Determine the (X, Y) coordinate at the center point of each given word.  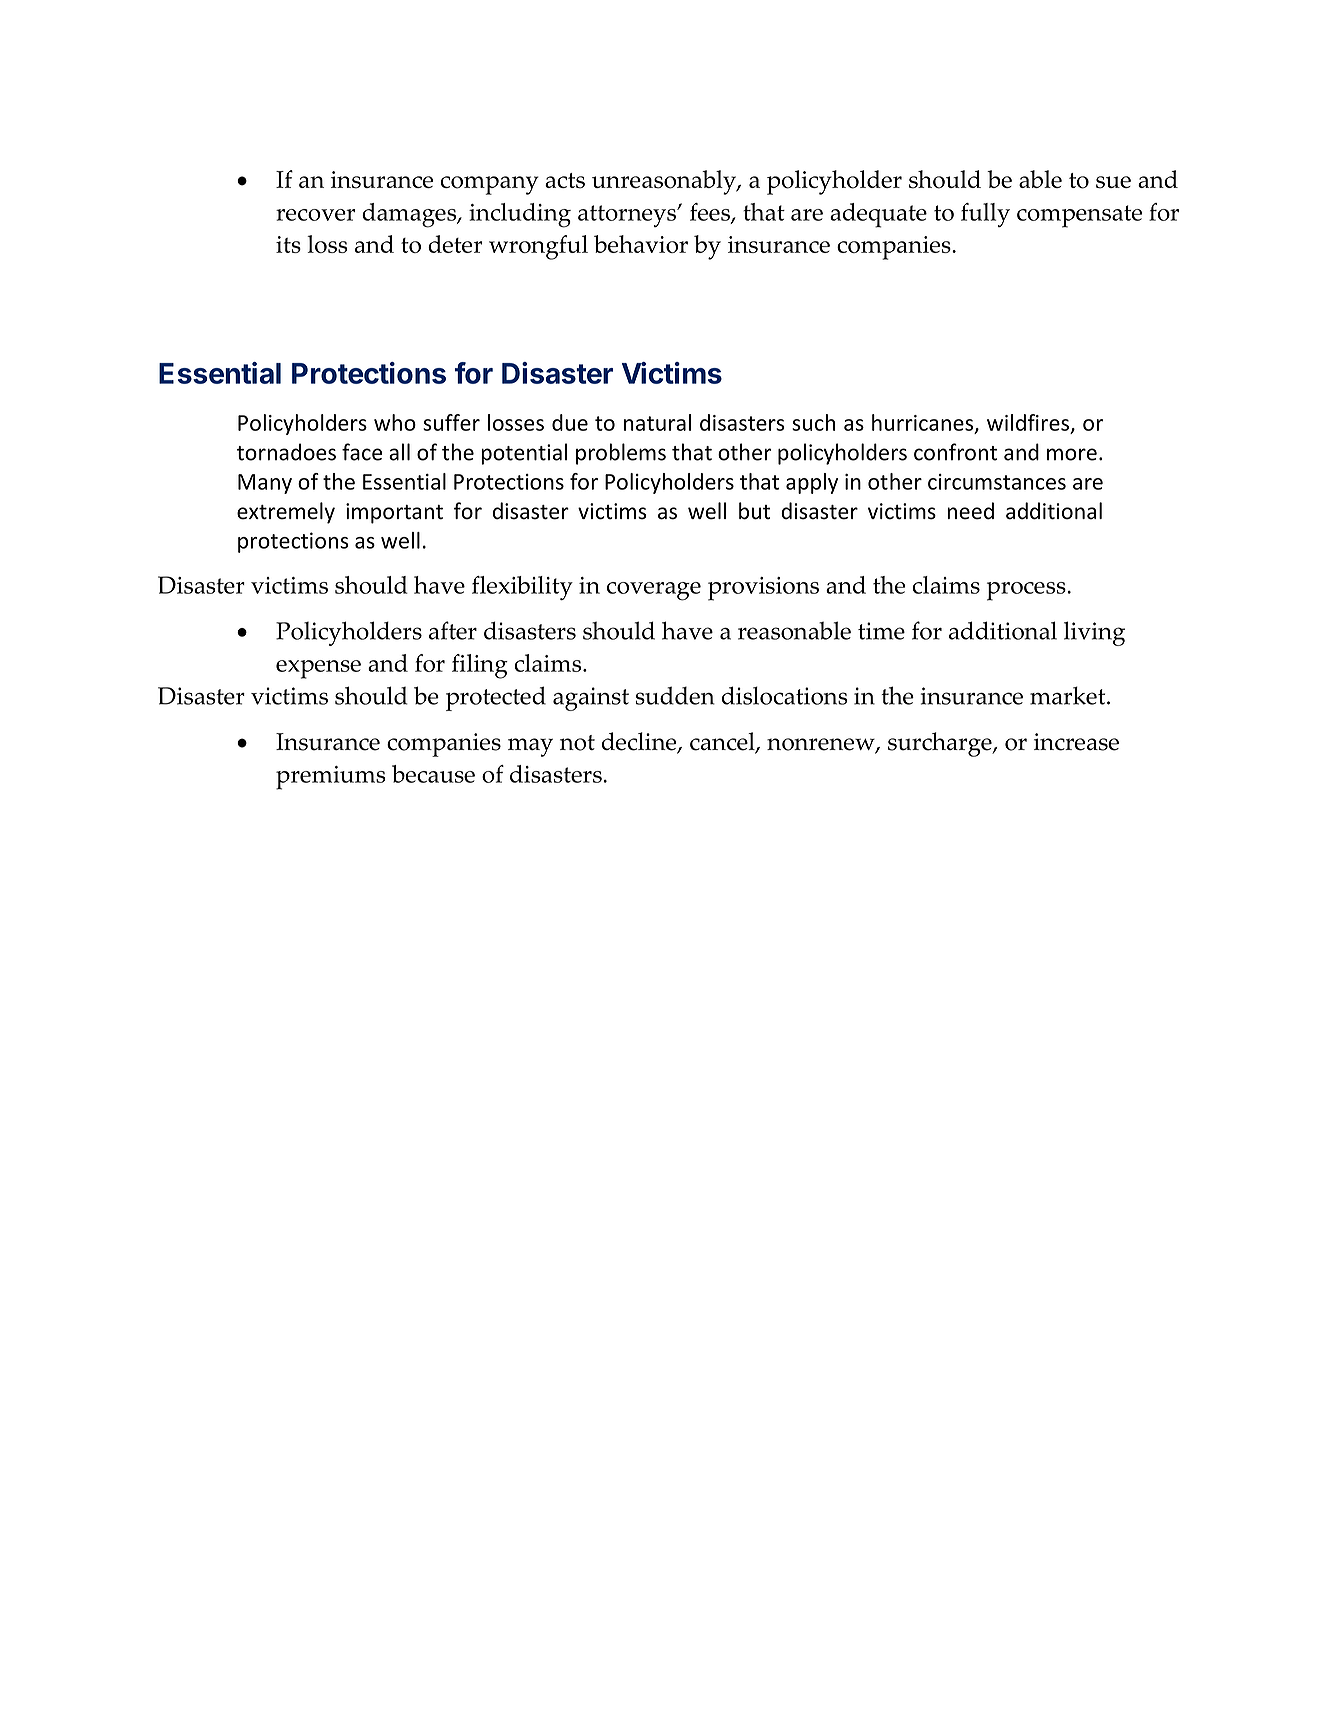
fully (985, 215)
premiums (331, 778)
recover (315, 215)
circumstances (997, 482)
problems (621, 454)
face (362, 452)
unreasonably (665, 182)
